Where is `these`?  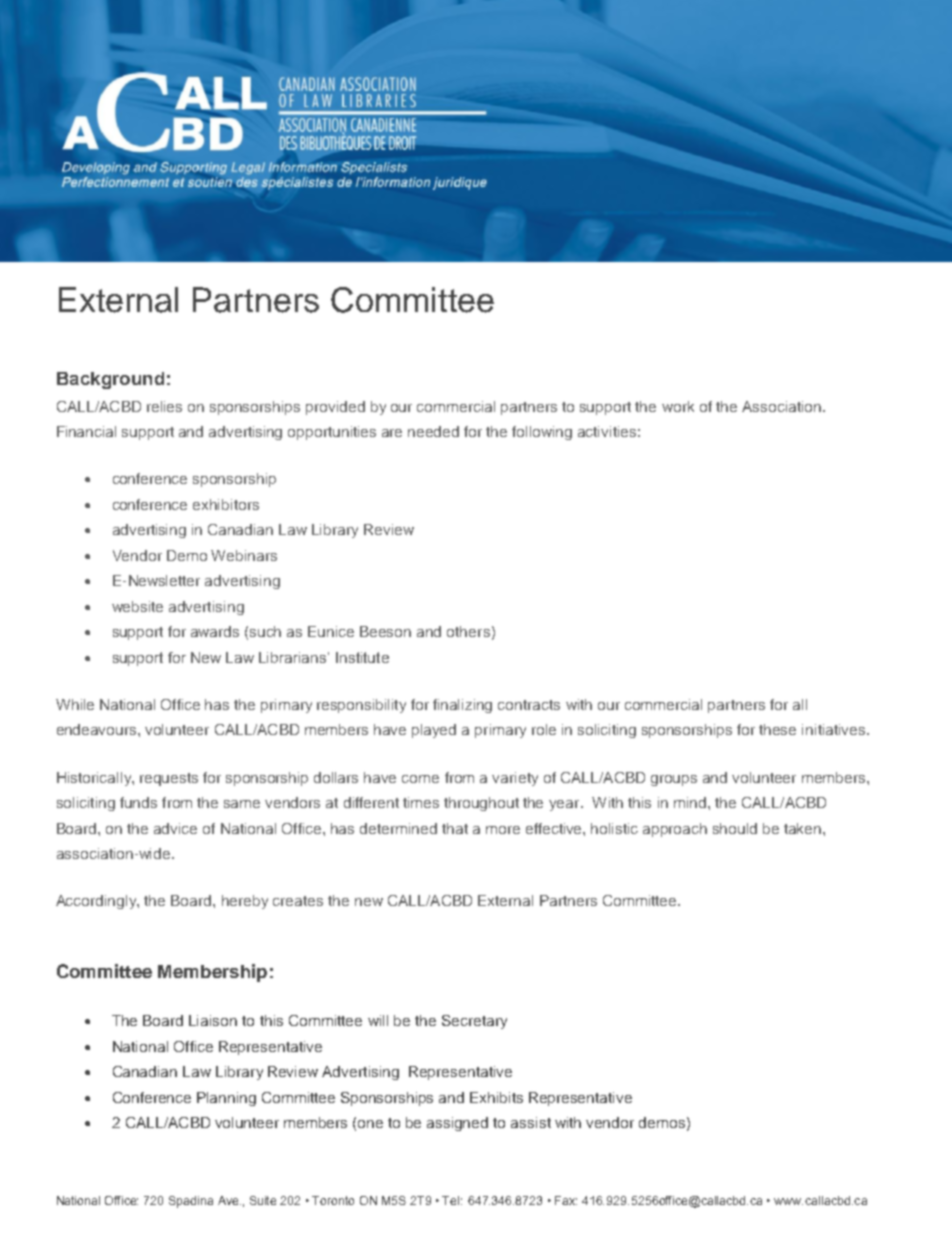
these is located at coordinates (777, 729).
